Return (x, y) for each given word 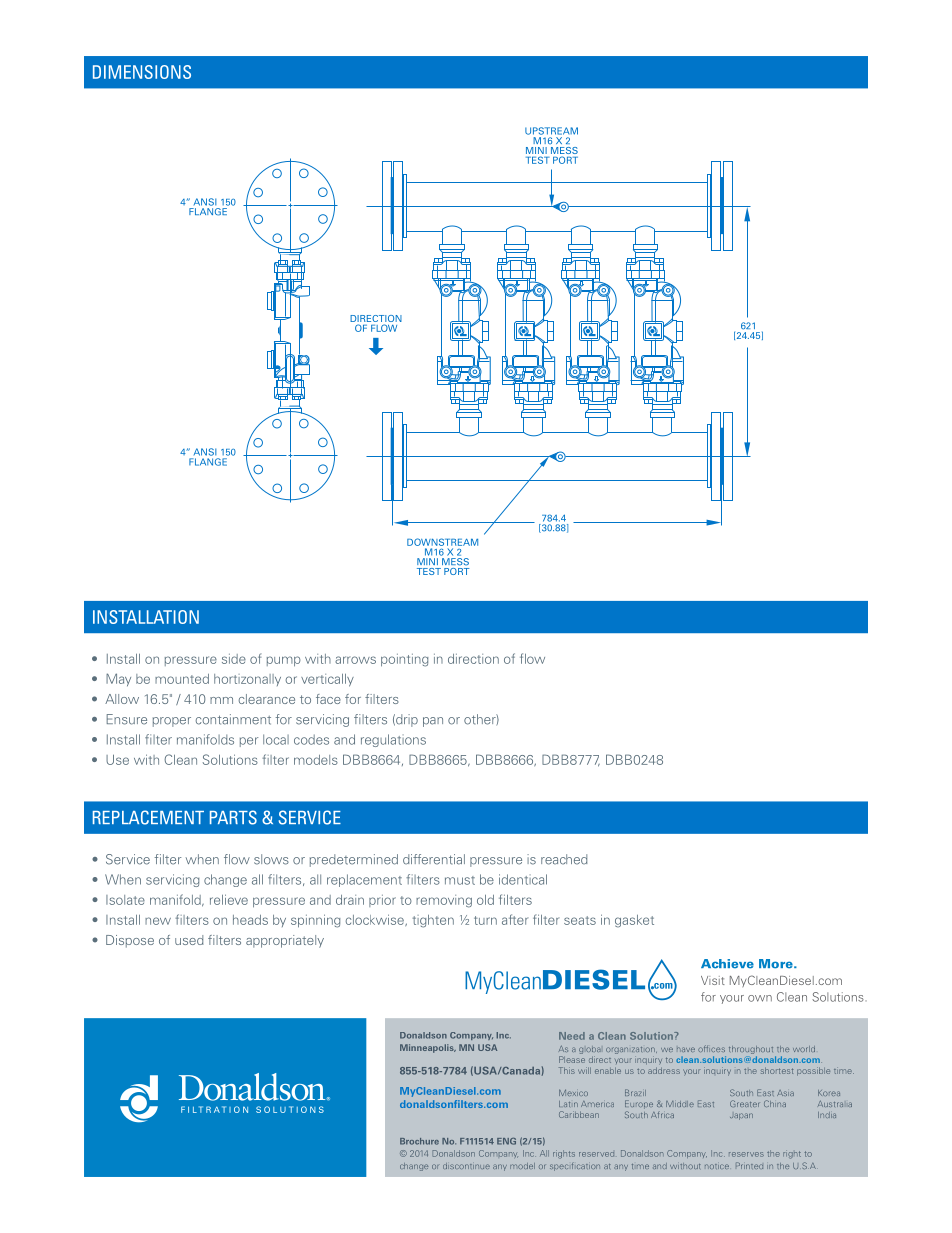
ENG (506, 1141)
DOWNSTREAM (442, 542)
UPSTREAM (551, 131)
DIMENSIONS (142, 72)
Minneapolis (428, 1048)
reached (564, 859)
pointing (405, 660)
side (234, 659)
